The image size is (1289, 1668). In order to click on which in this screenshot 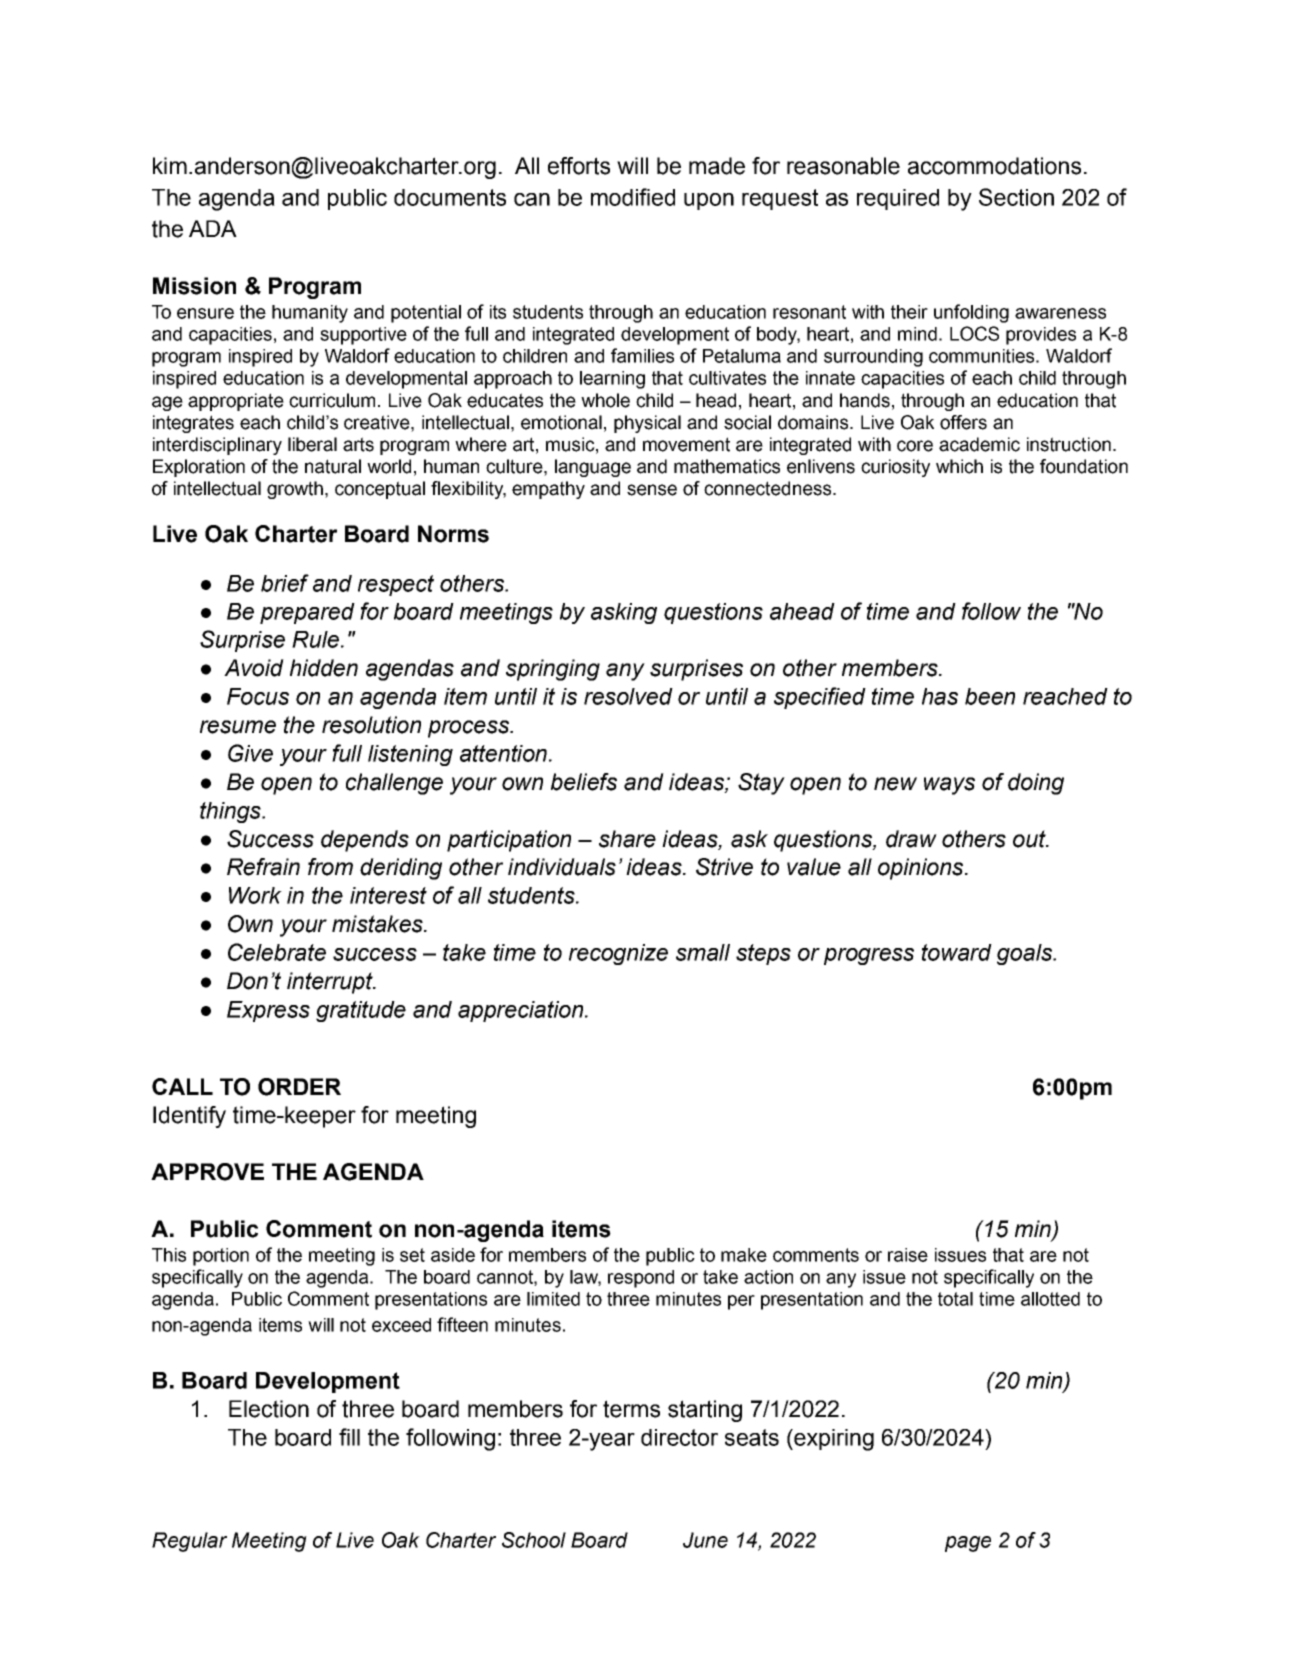, I will do `click(959, 466)`.
